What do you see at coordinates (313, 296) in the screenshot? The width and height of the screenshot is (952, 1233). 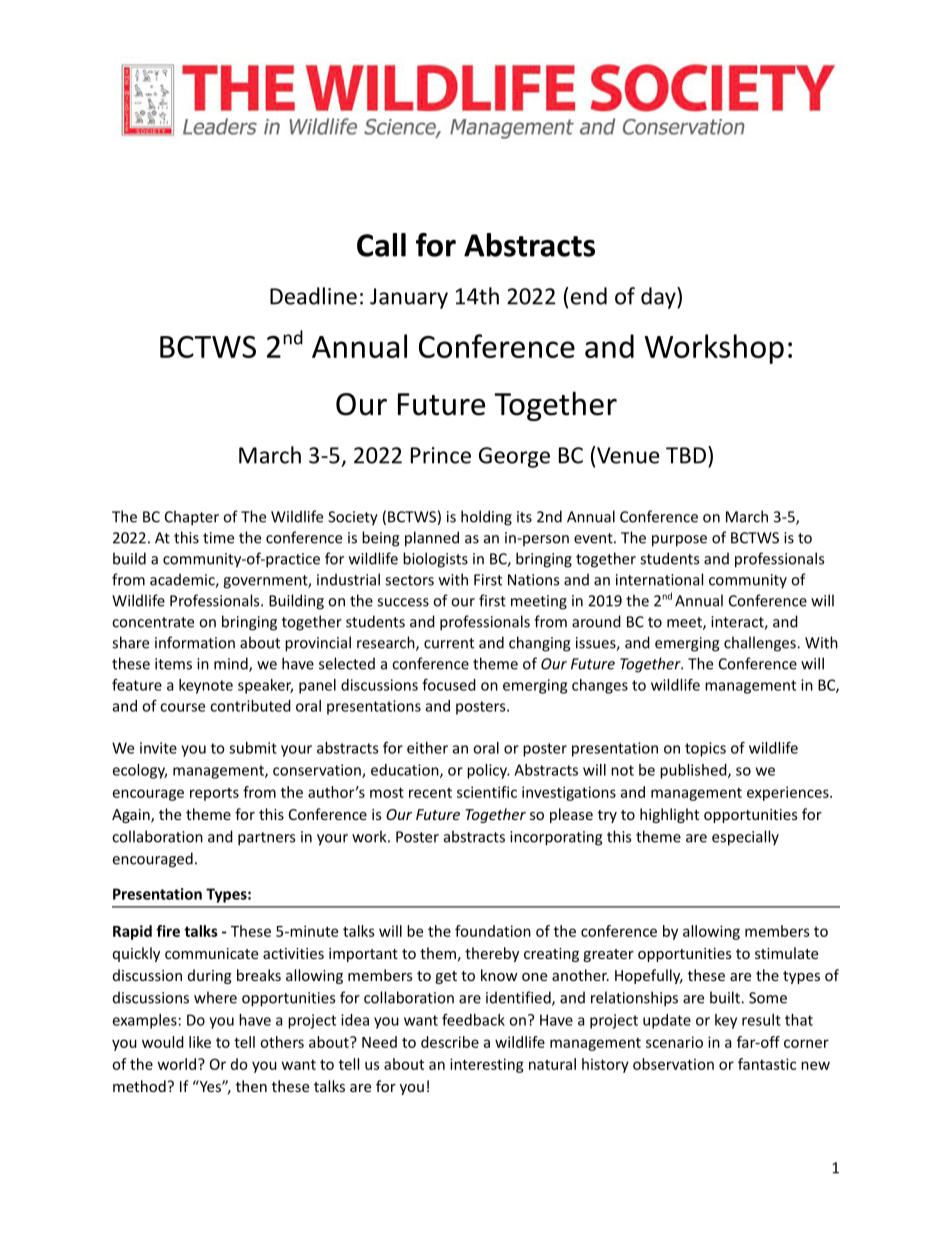 I see `Deadline` at bounding box center [313, 296].
